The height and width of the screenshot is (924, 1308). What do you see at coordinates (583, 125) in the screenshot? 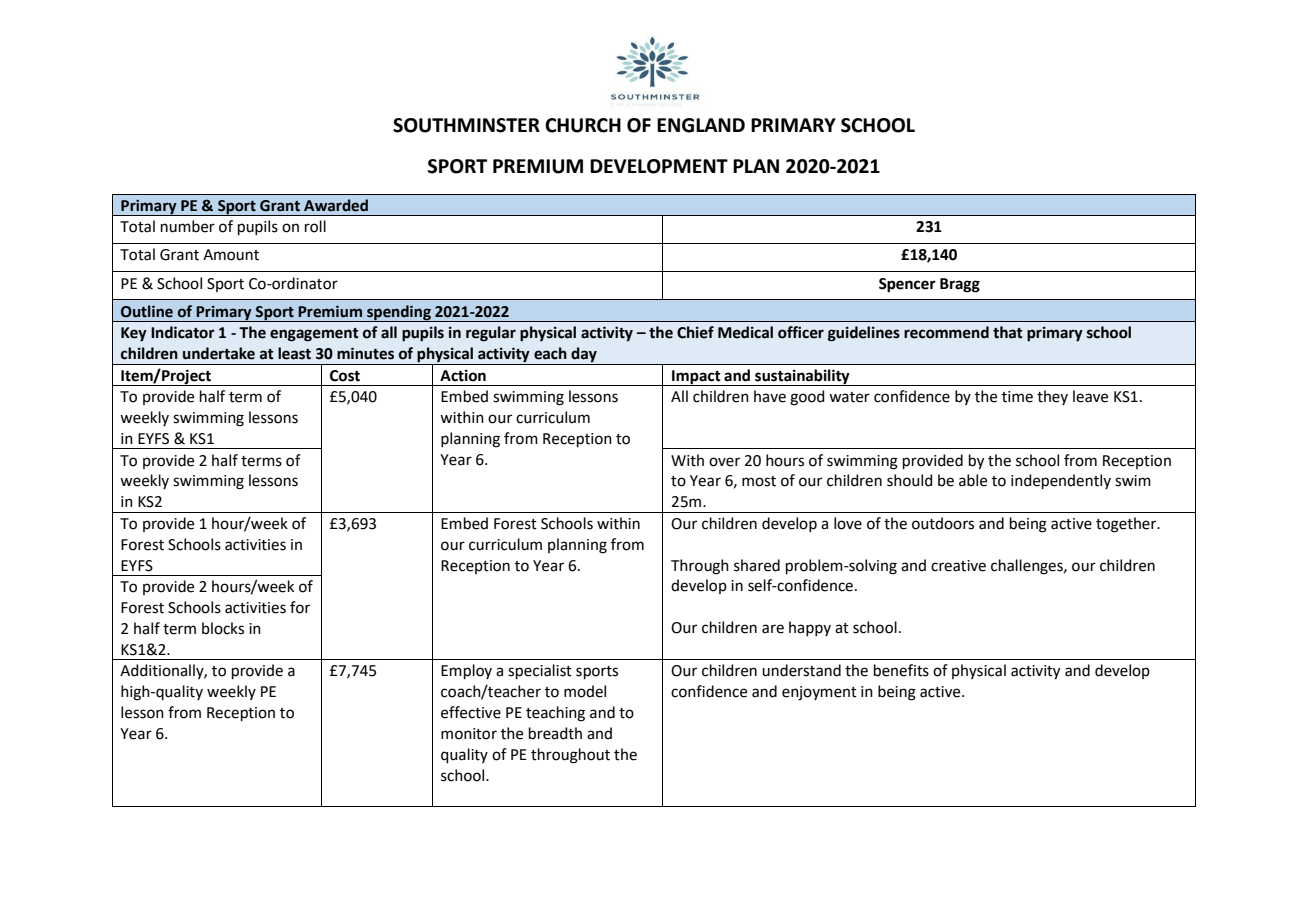
I see `CHURCH` at bounding box center [583, 125].
